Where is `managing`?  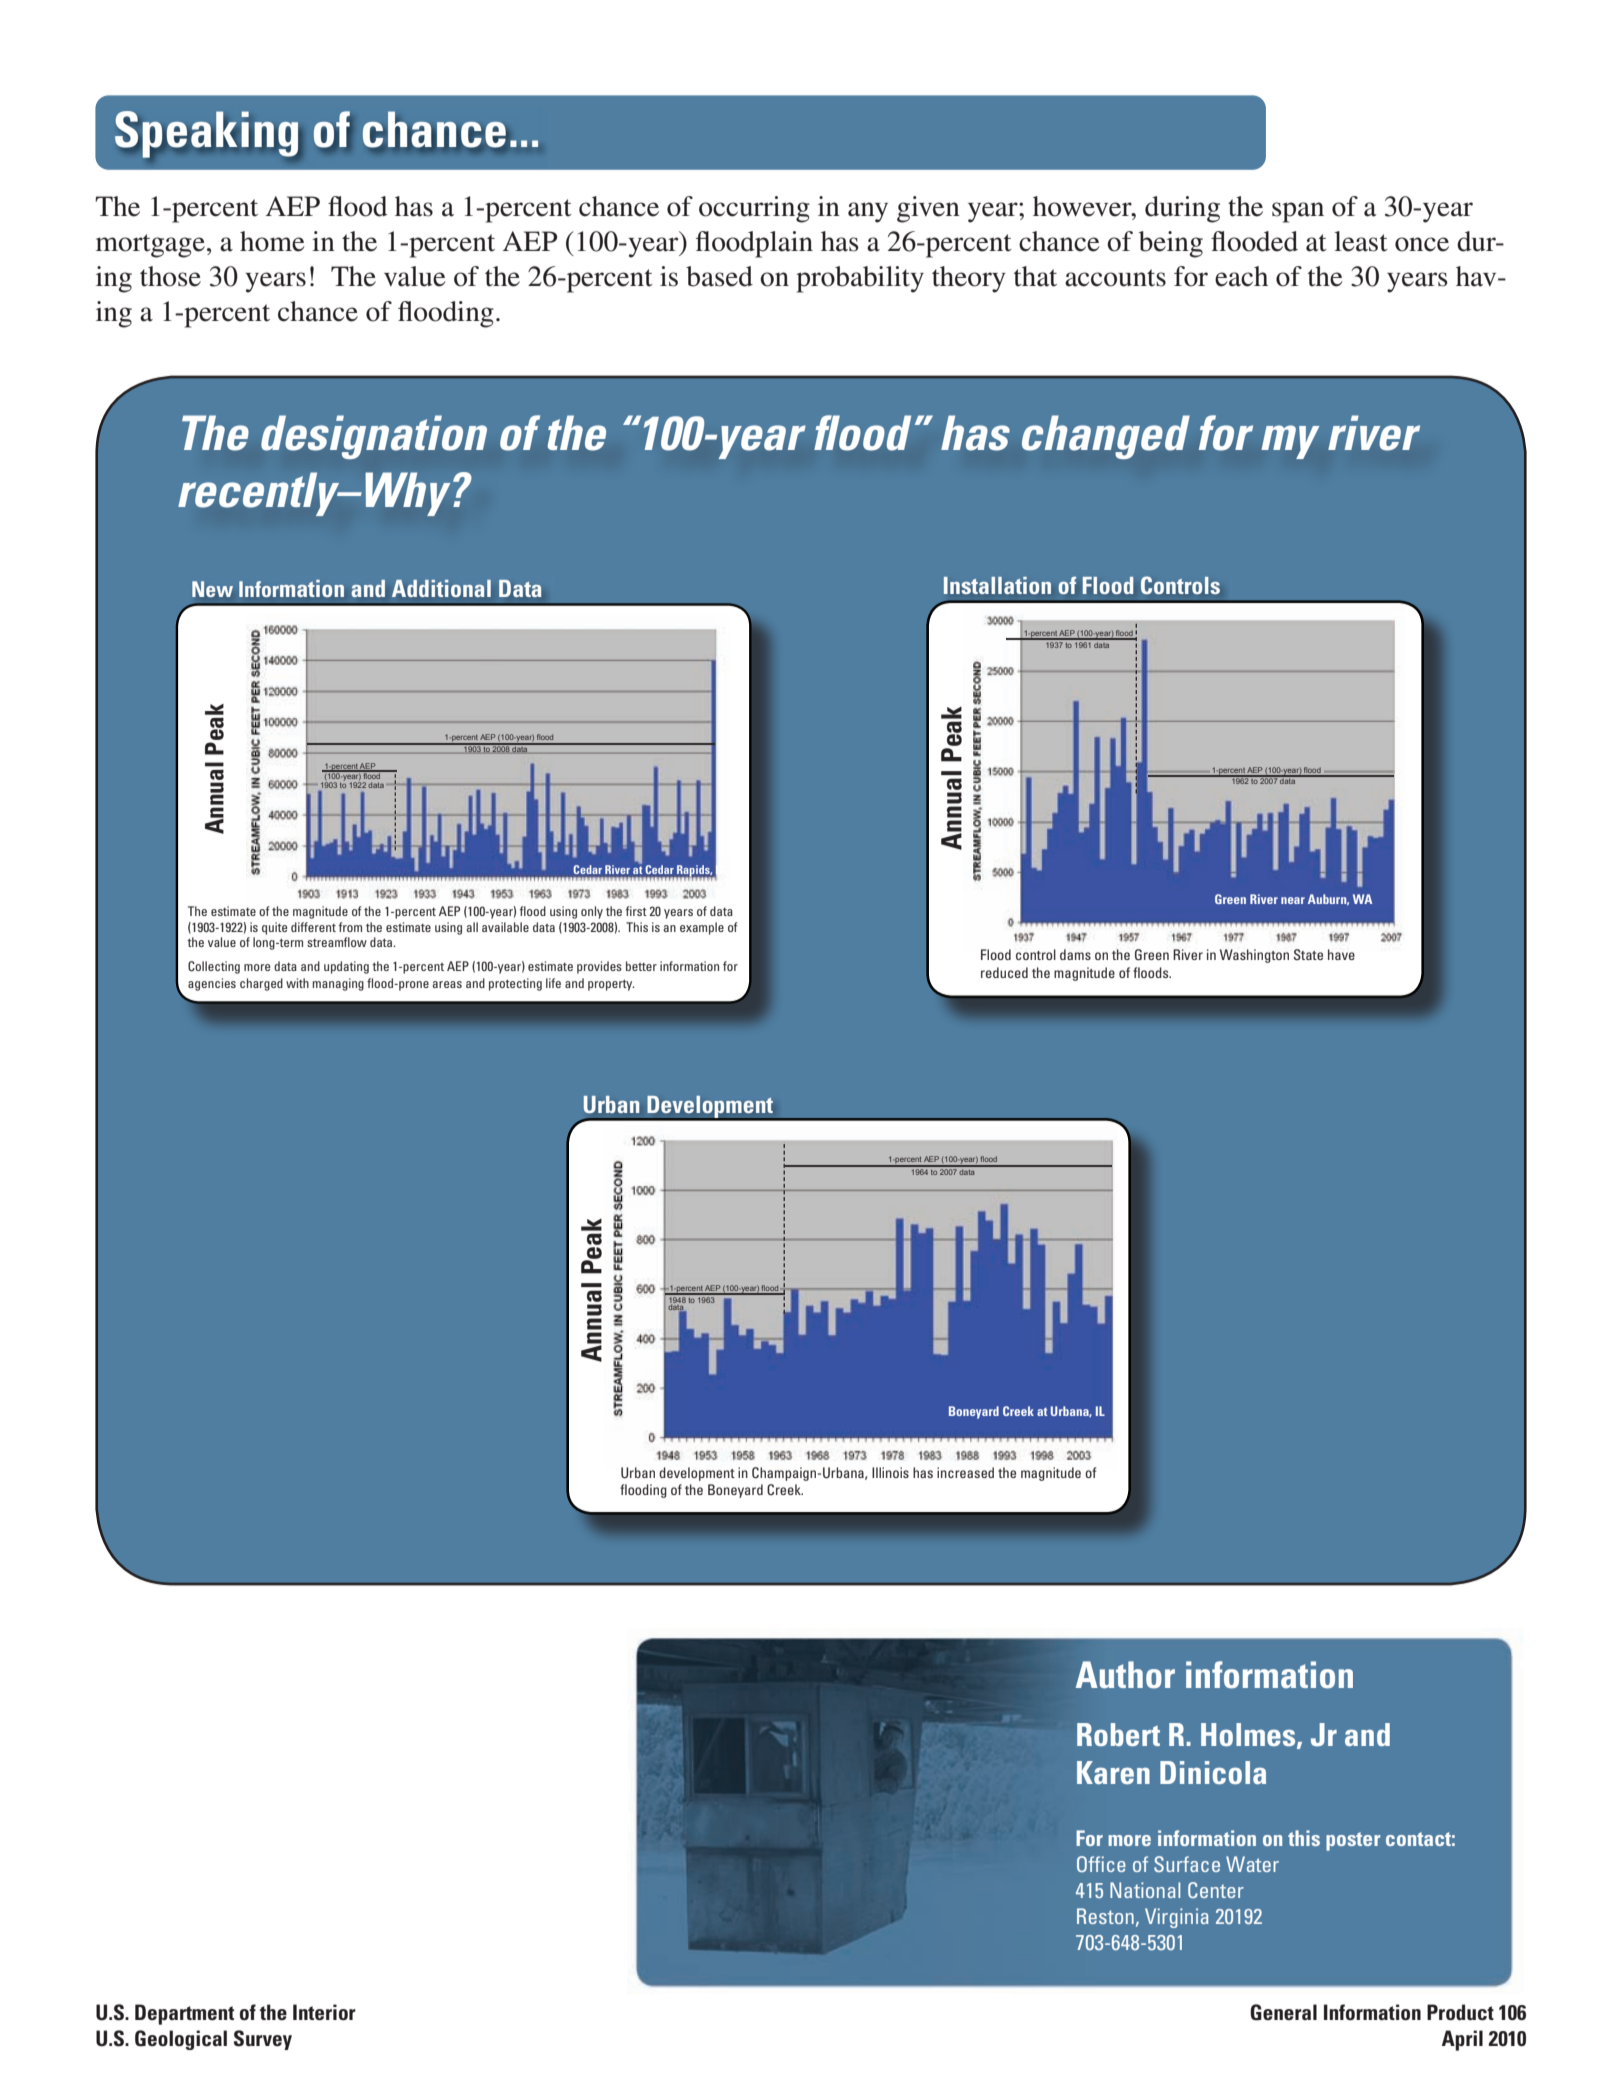
managing is located at coordinates (338, 984).
